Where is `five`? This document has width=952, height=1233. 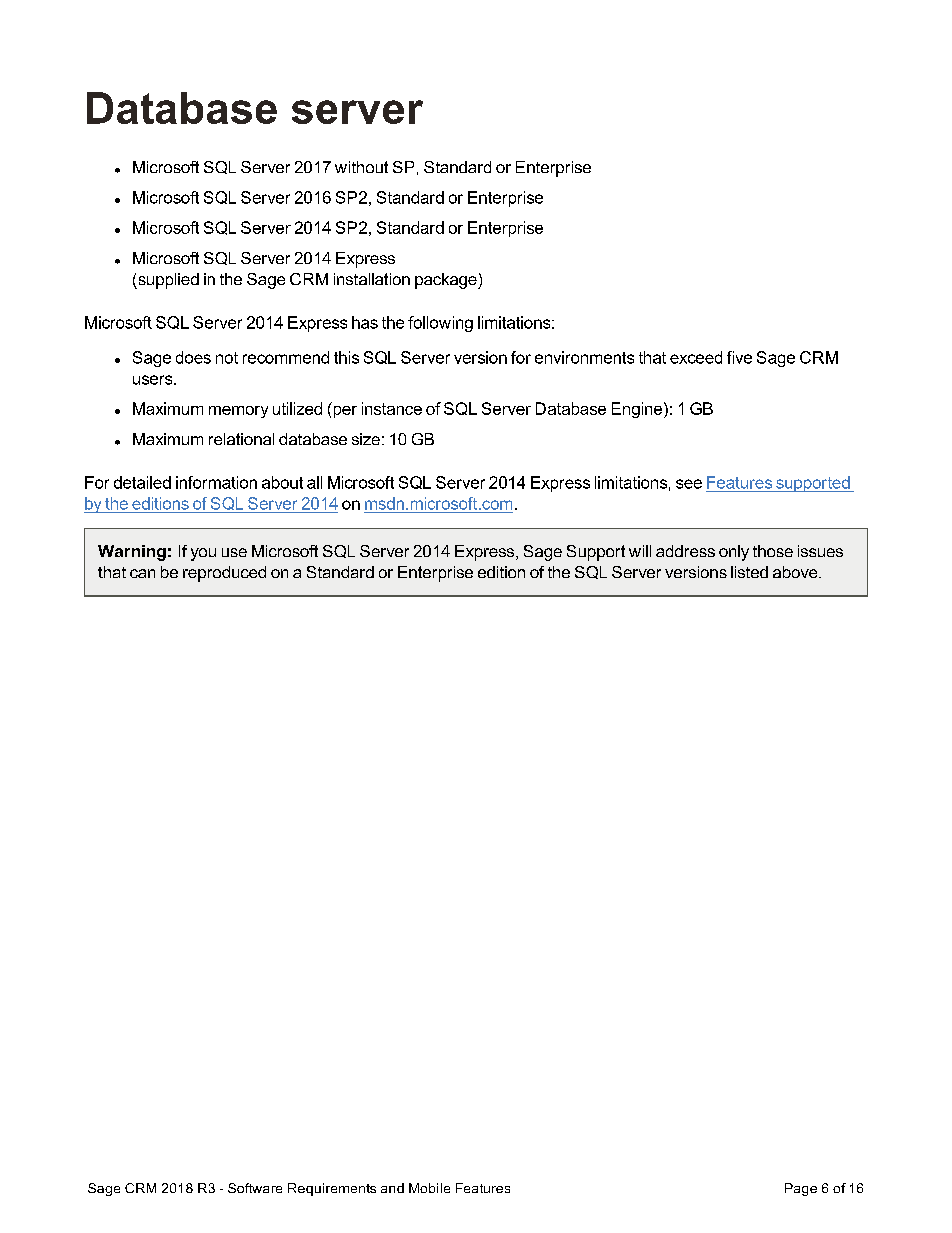
five is located at coordinates (739, 357).
